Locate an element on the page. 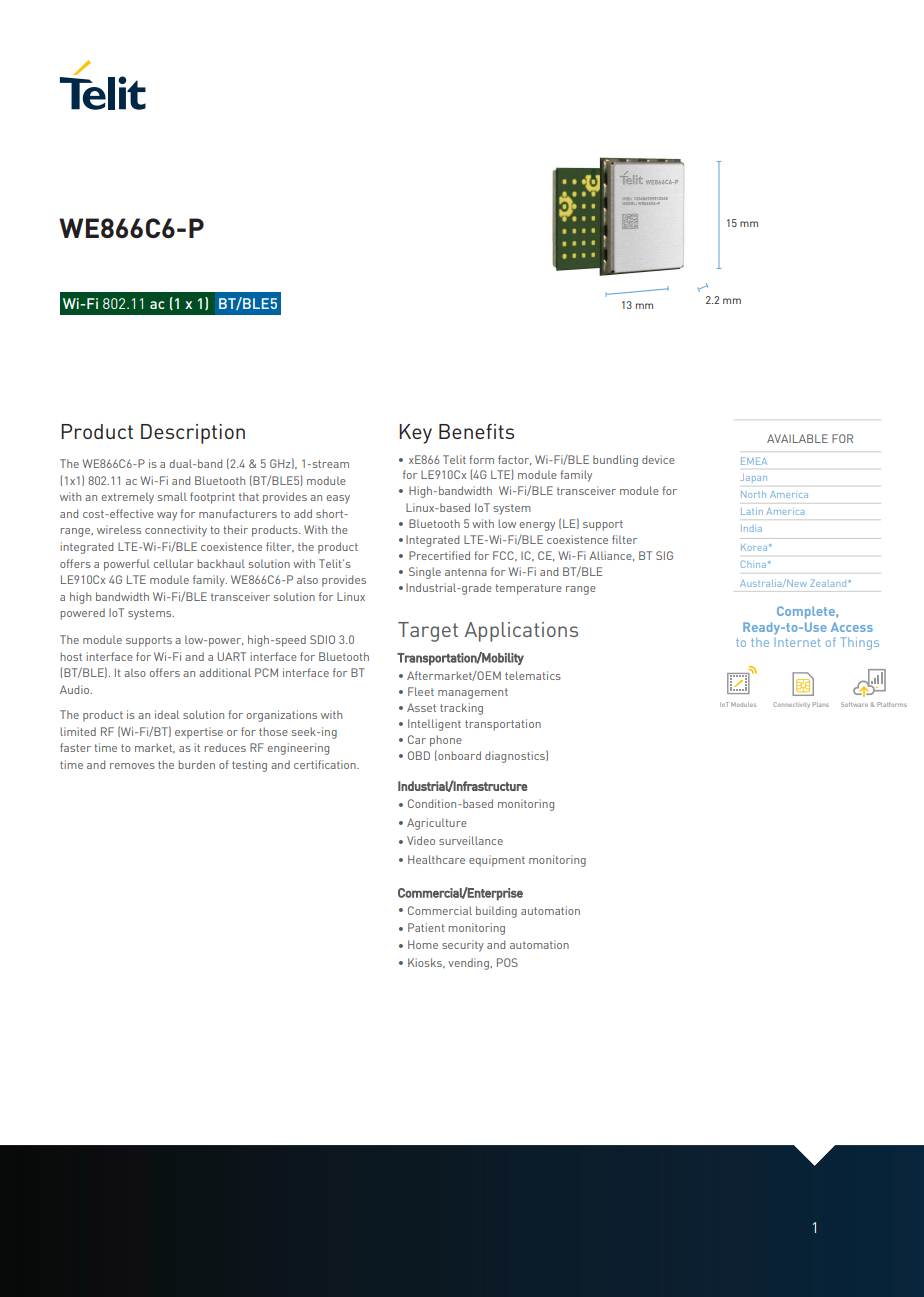  Benefits is located at coordinates (476, 431).
